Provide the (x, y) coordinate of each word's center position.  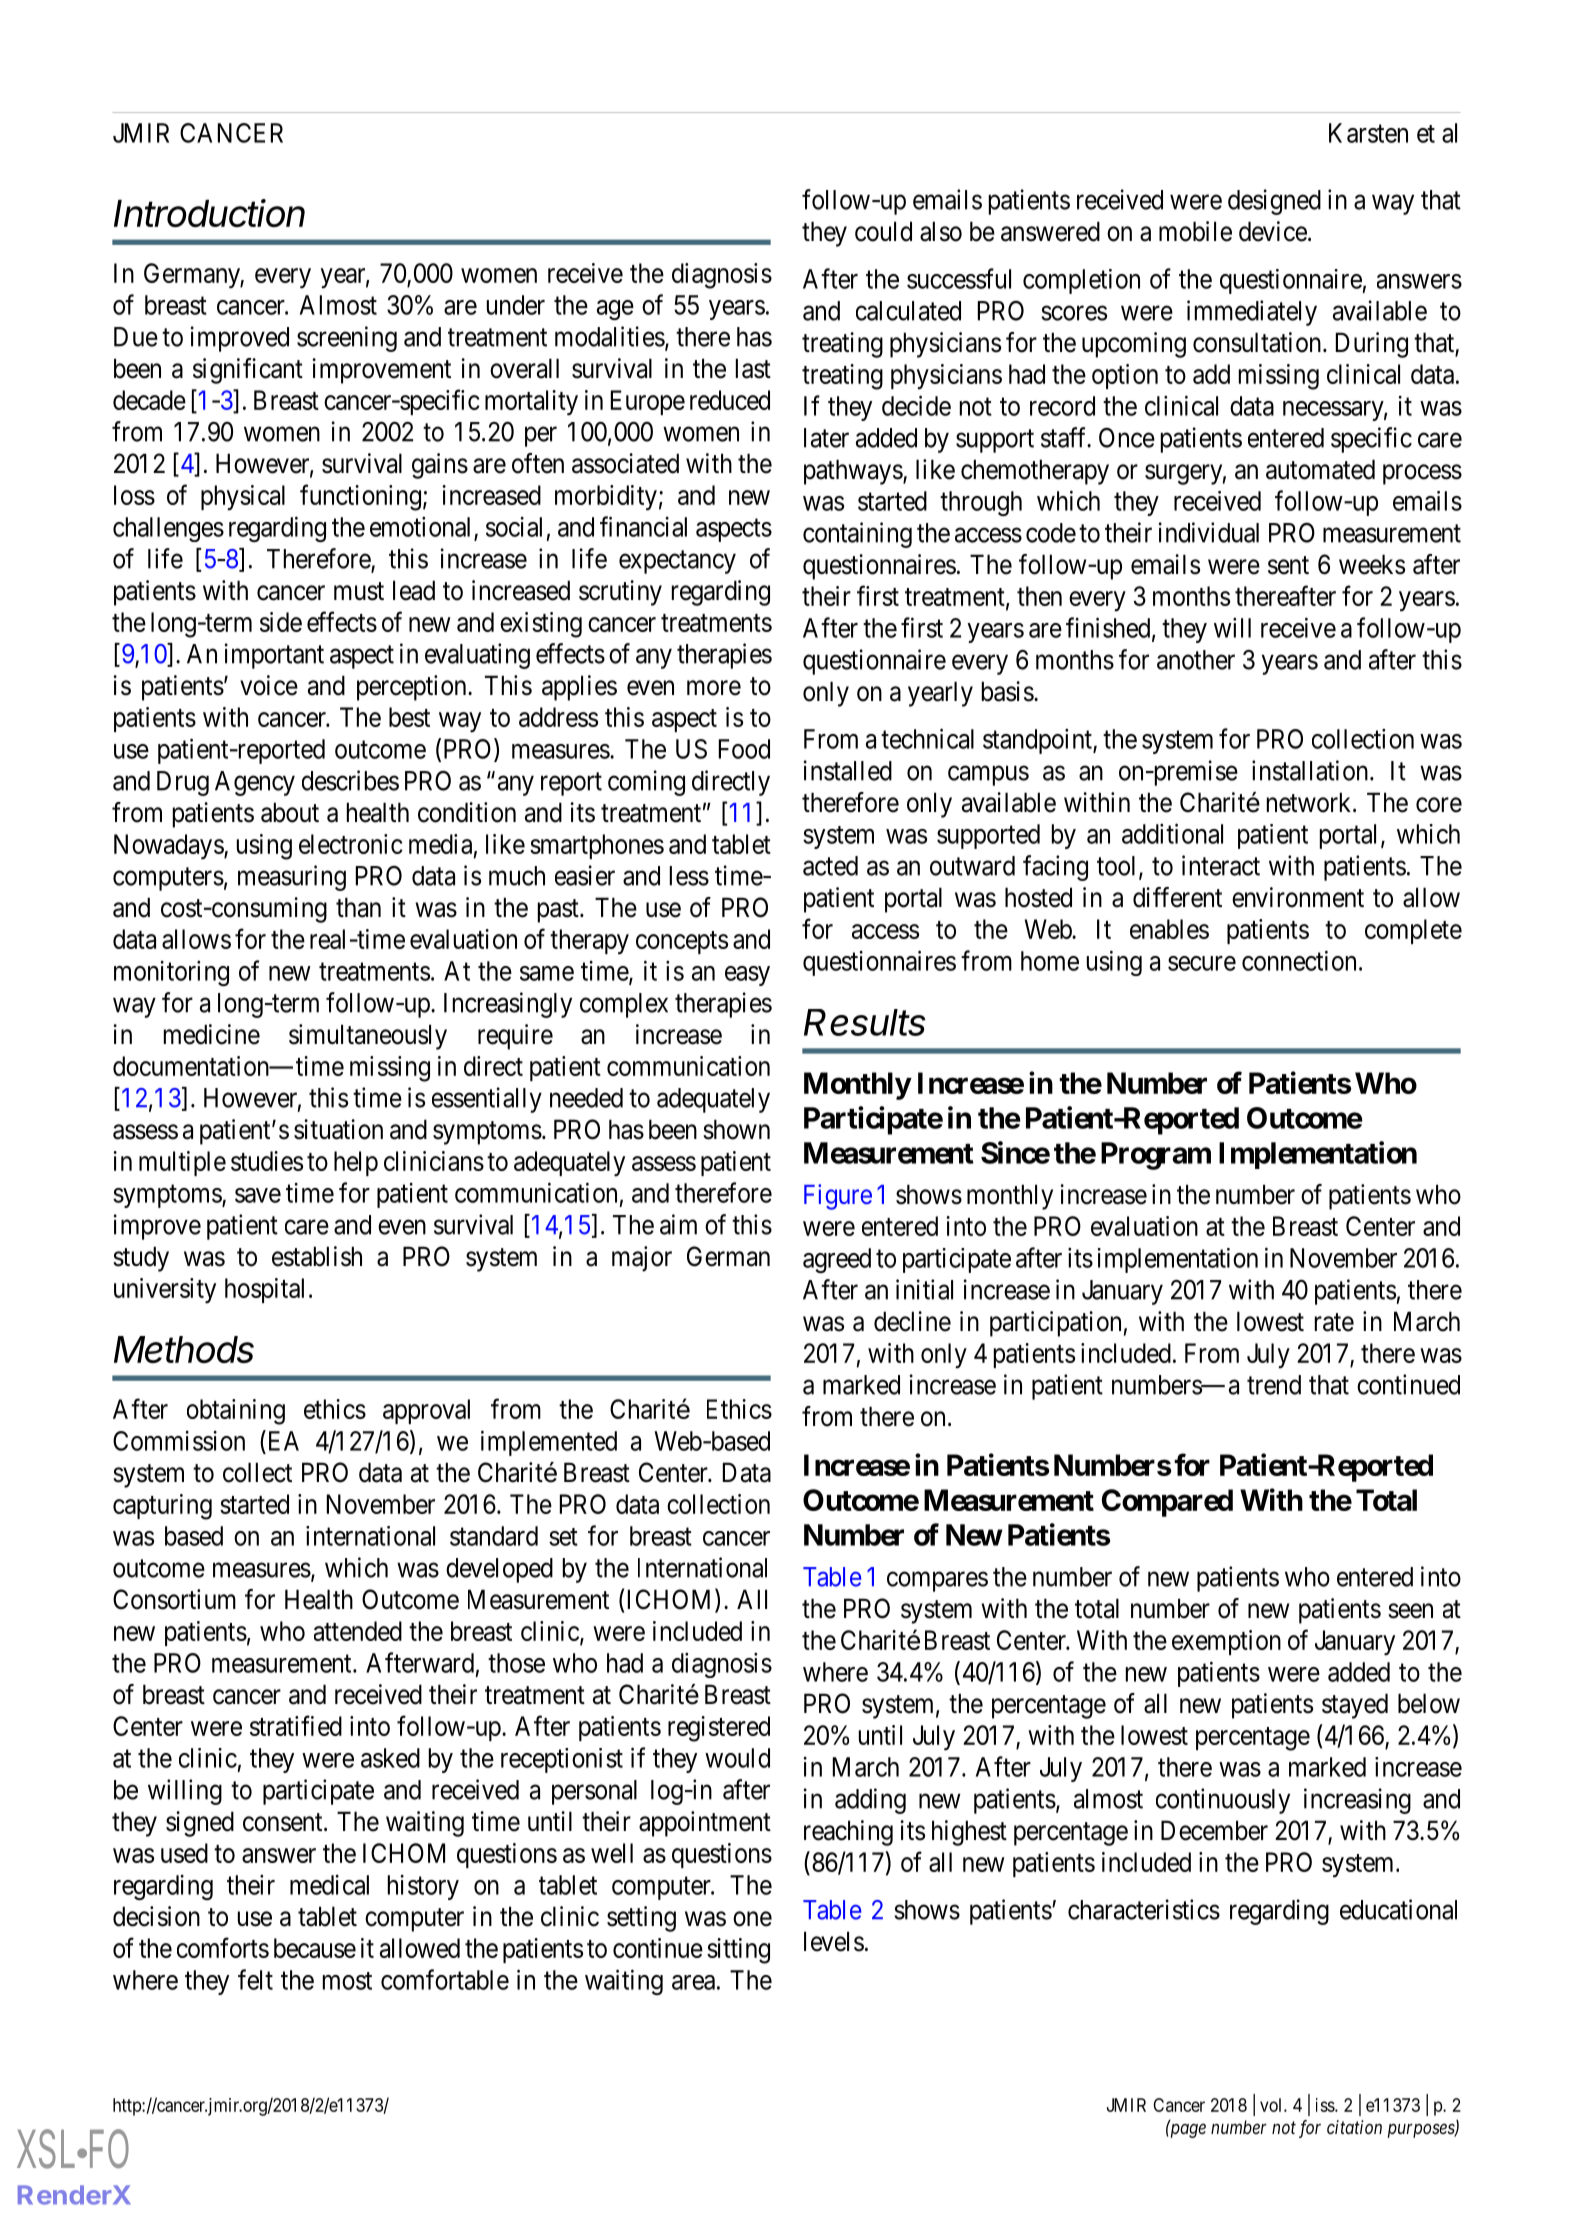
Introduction (209, 213)
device (1273, 231)
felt (255, 1979)
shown (736, 1129)
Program (1156, 1156)
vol (1272, 2105)
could (883, 231)
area (693, 1982)
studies (267, 1161)
